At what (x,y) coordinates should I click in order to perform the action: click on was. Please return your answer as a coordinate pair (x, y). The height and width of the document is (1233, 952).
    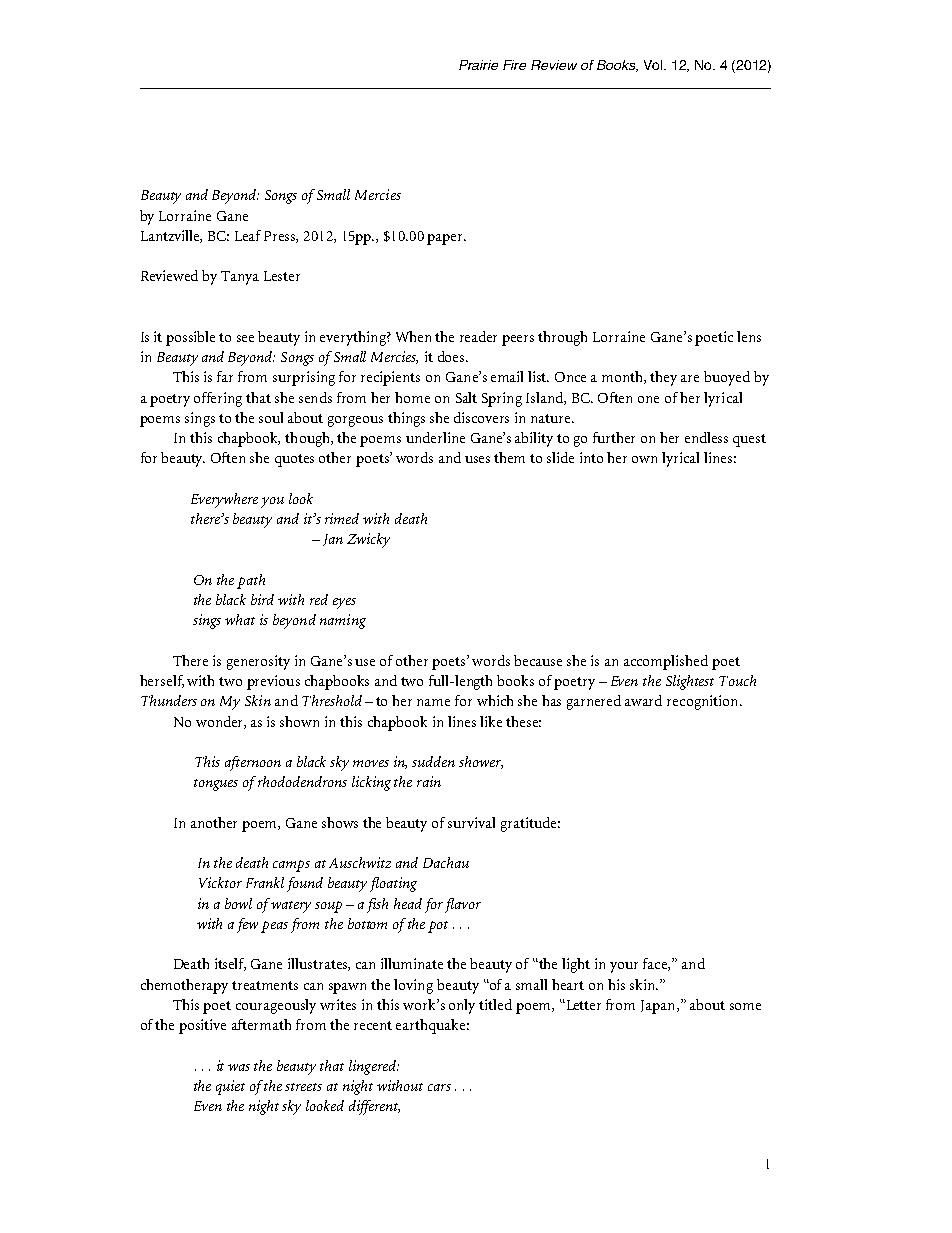
    Looking at the image, I should click on (239, 1067).
